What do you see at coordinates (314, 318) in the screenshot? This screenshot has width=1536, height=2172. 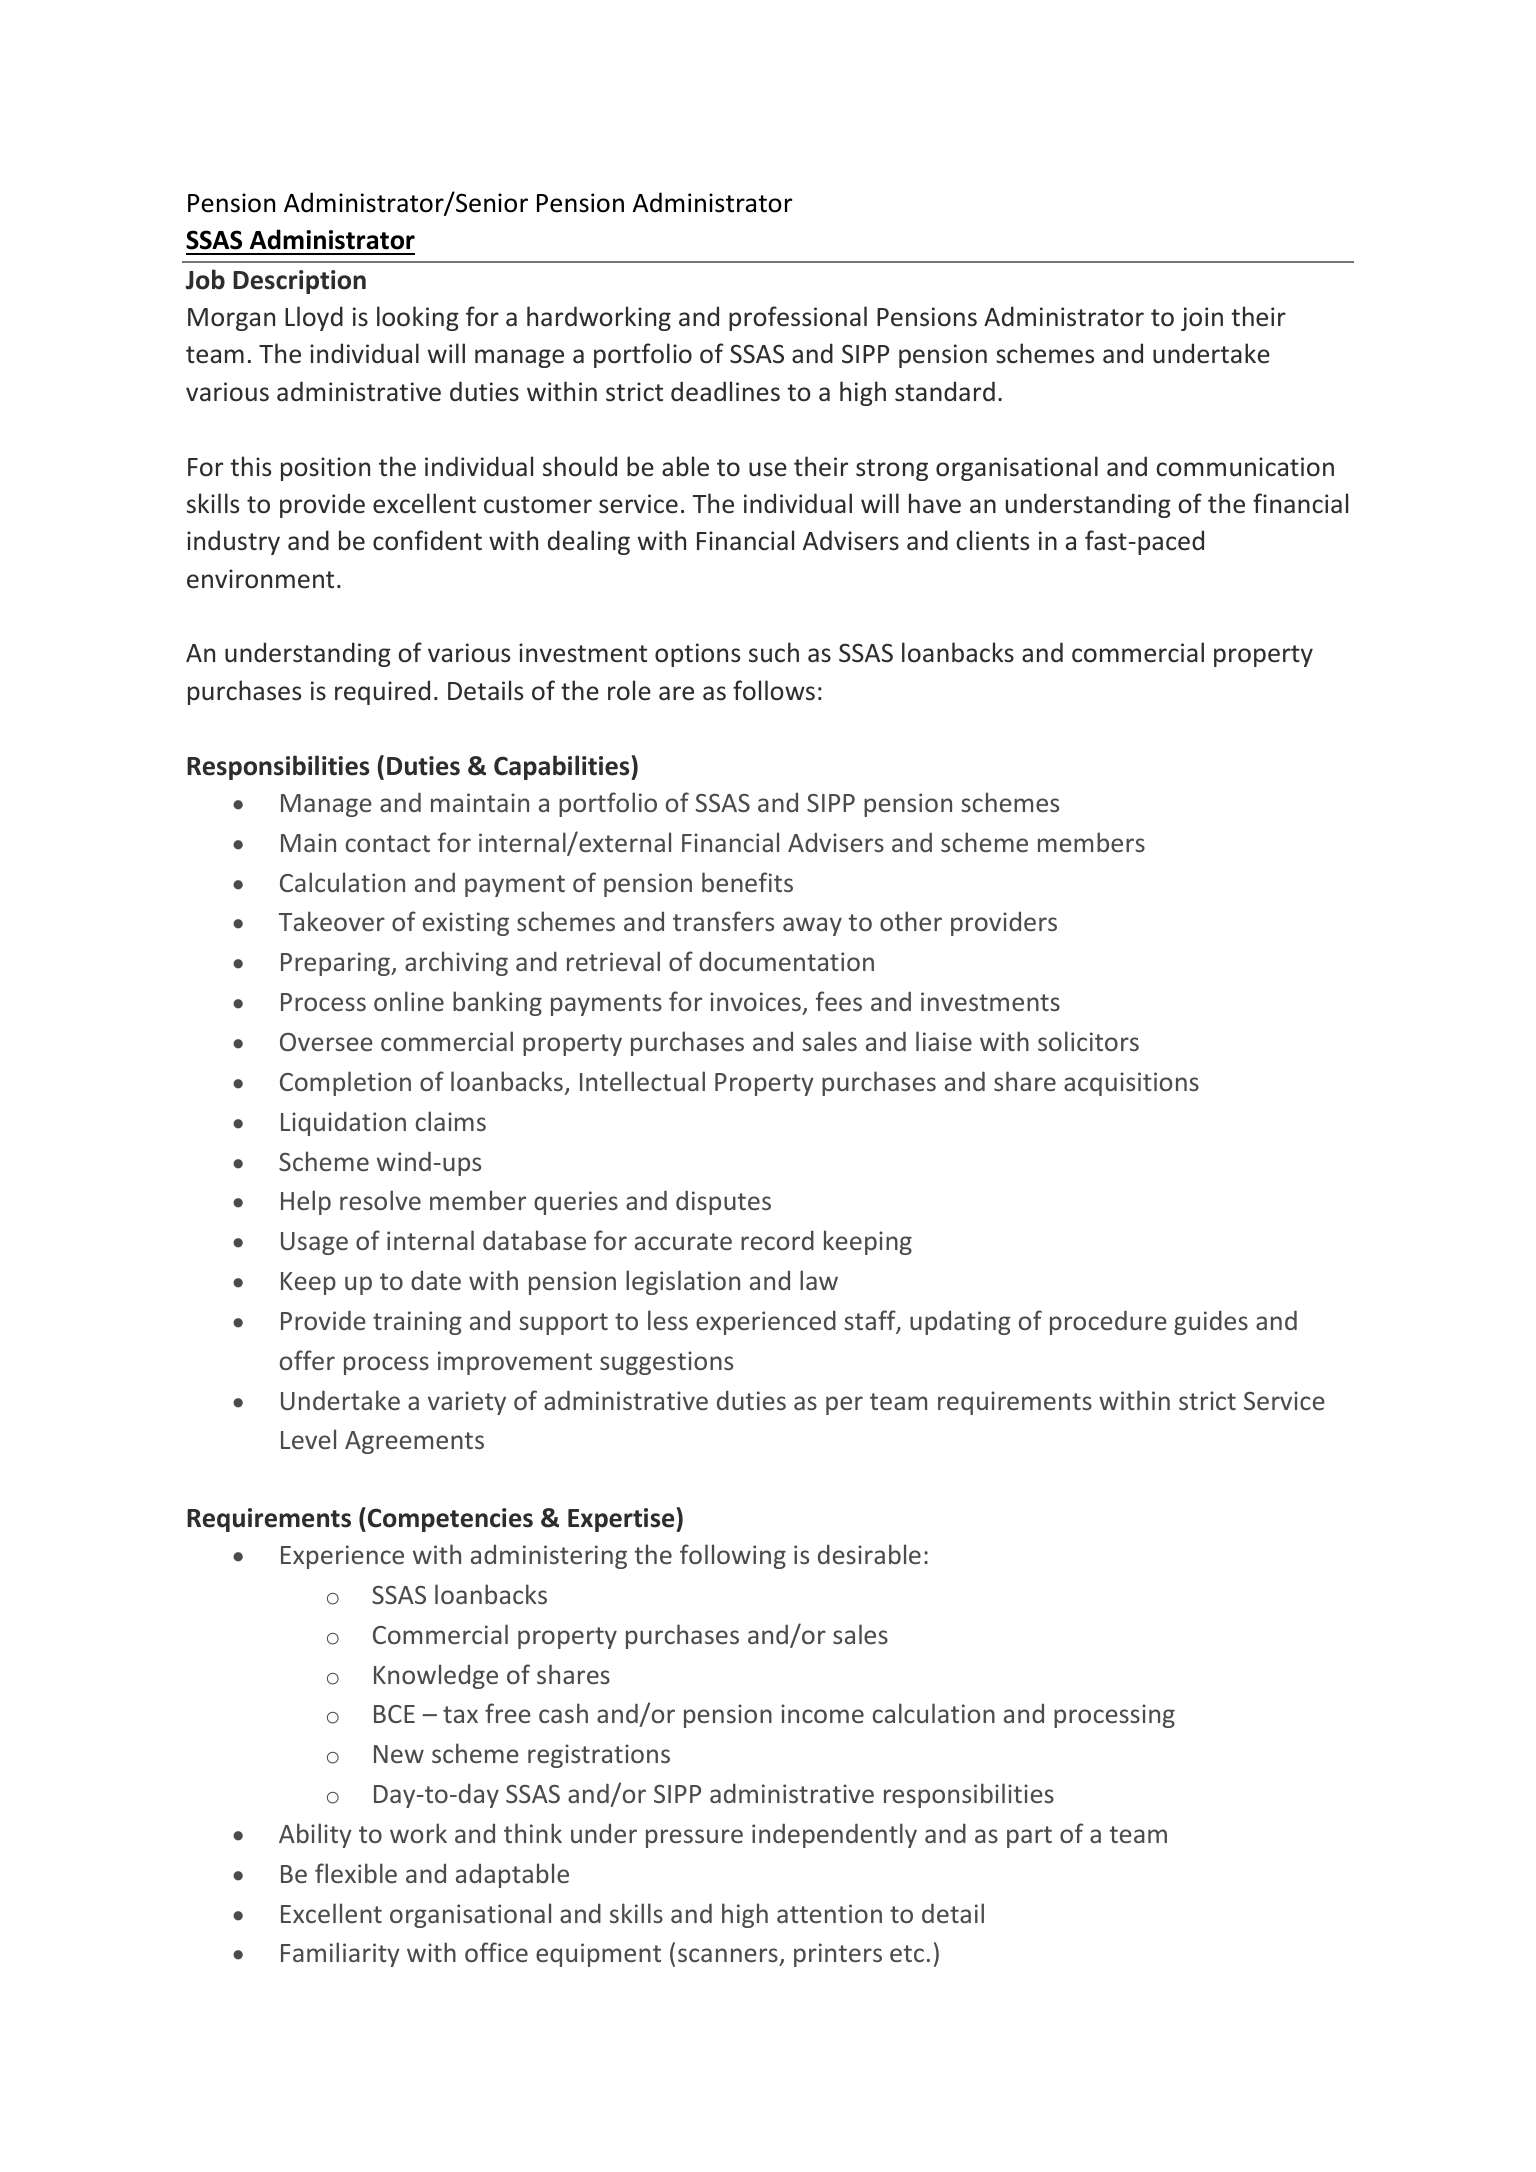 I see `Lloyd` at bounding box center [314, 318].
